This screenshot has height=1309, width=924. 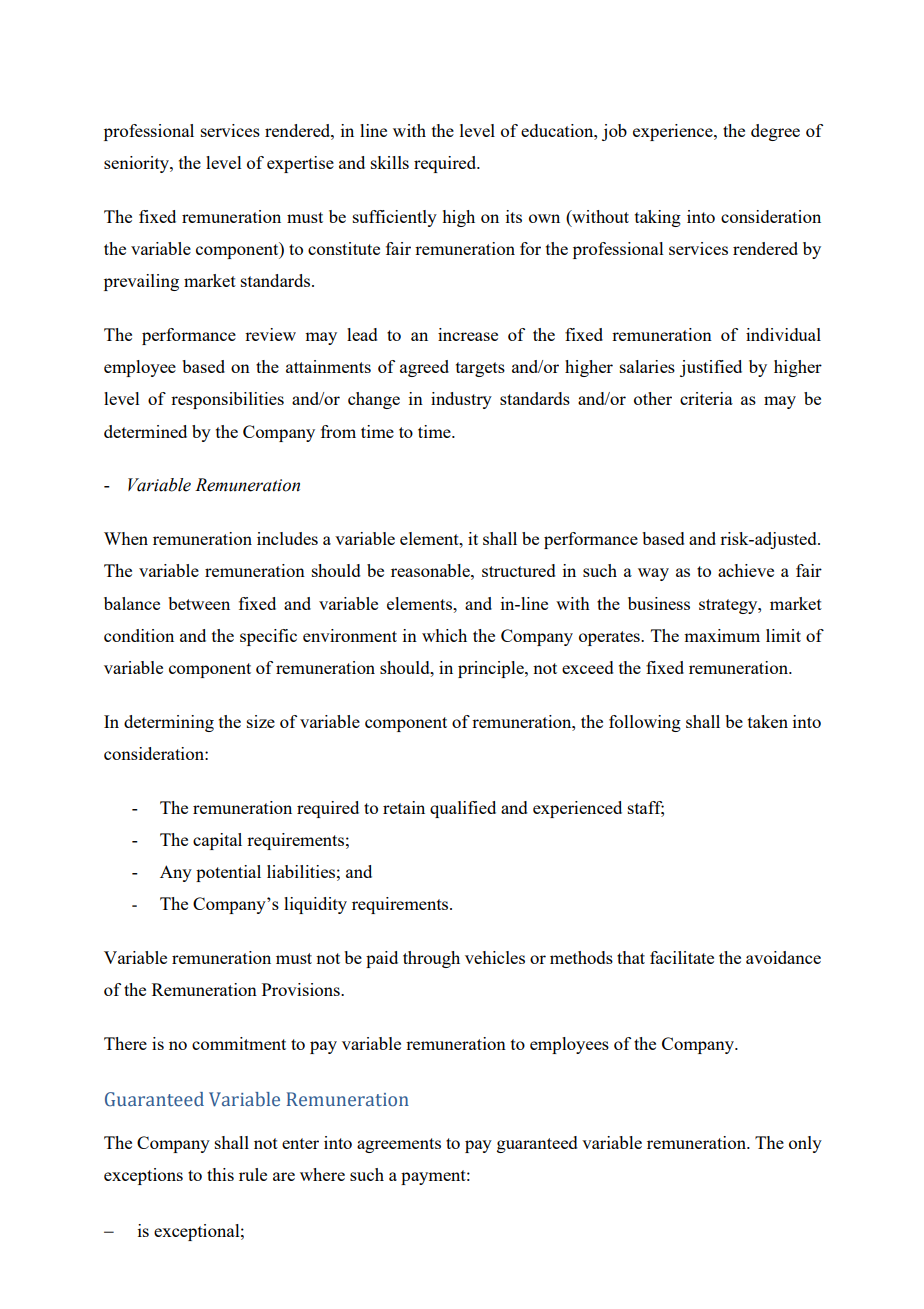 What do you see at coordinates (399, 1145) in the screenshot?
I see `agreements` at bounding box center [399, 1145].
